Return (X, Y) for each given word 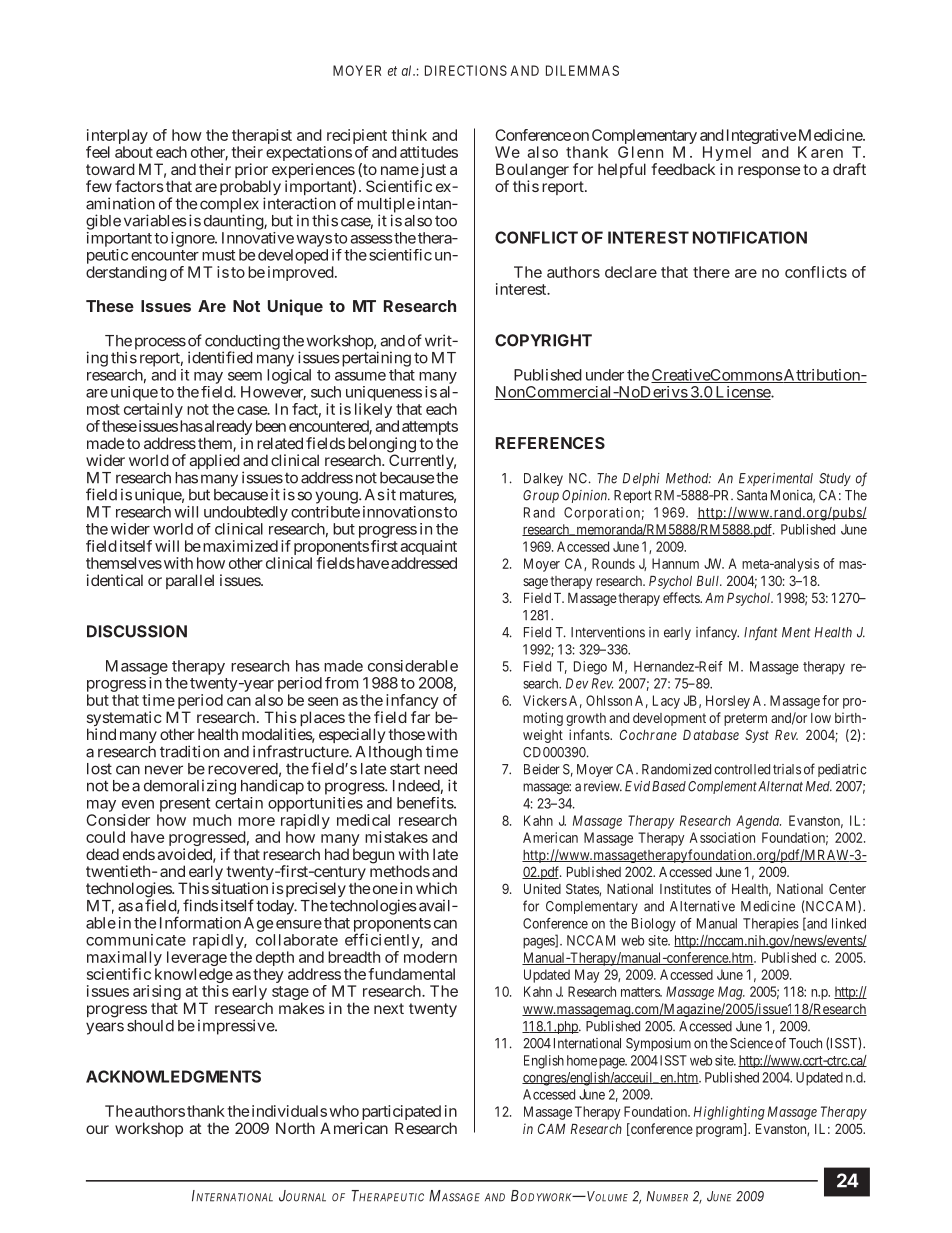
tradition (189, 751)
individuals (289, 1111)
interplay (117, 138)
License (742, 393)
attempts (430, 429)
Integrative (761, 138)
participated (401, 1114)
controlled (742, 769)
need (440, 769)
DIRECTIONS (466, 70)
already (228, 429)
